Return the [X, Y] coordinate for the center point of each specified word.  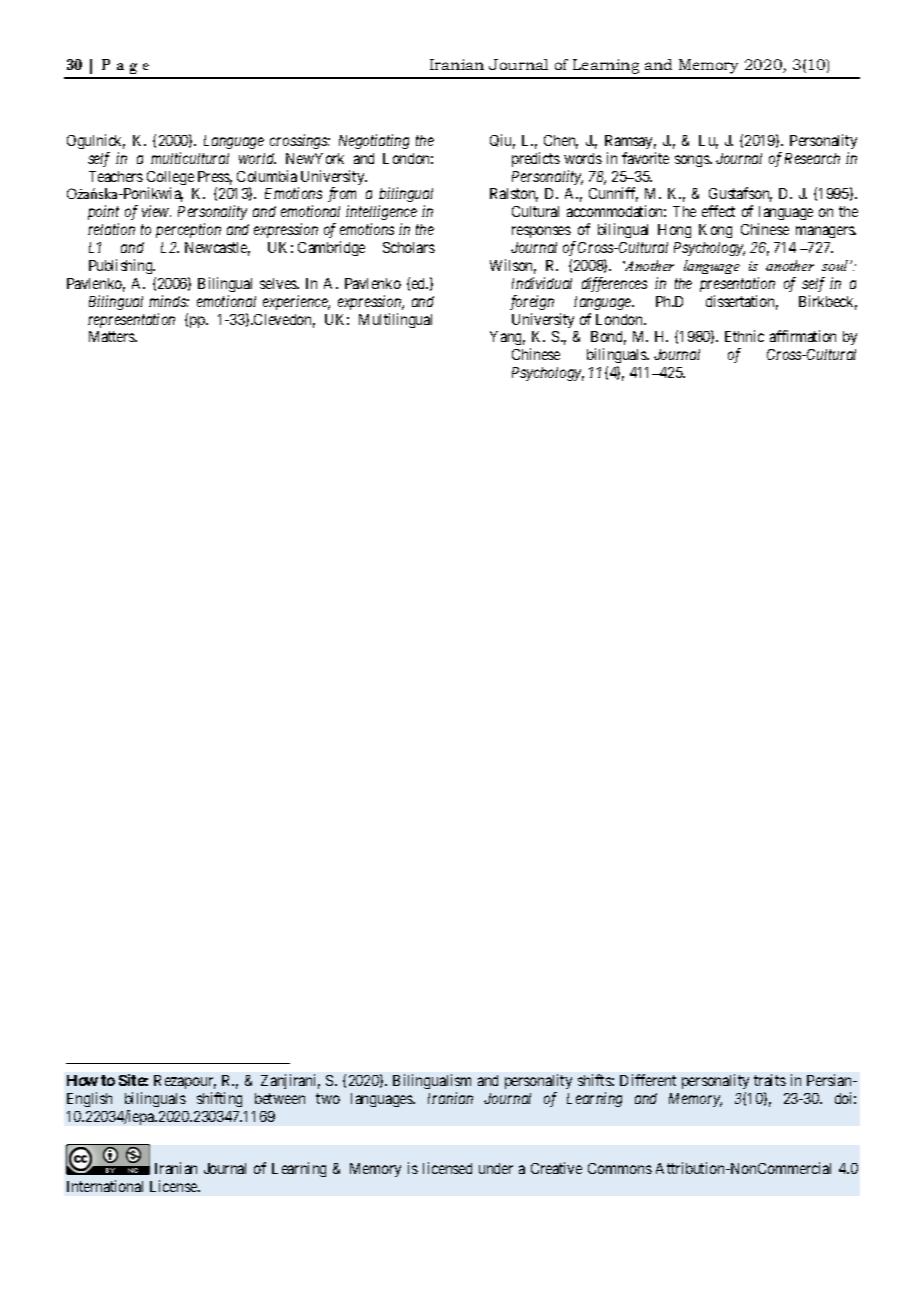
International [105, 1186]
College [170, 179]
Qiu [502, 141]
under [496, 1168]
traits [770, 1080]
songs [693, 161]
